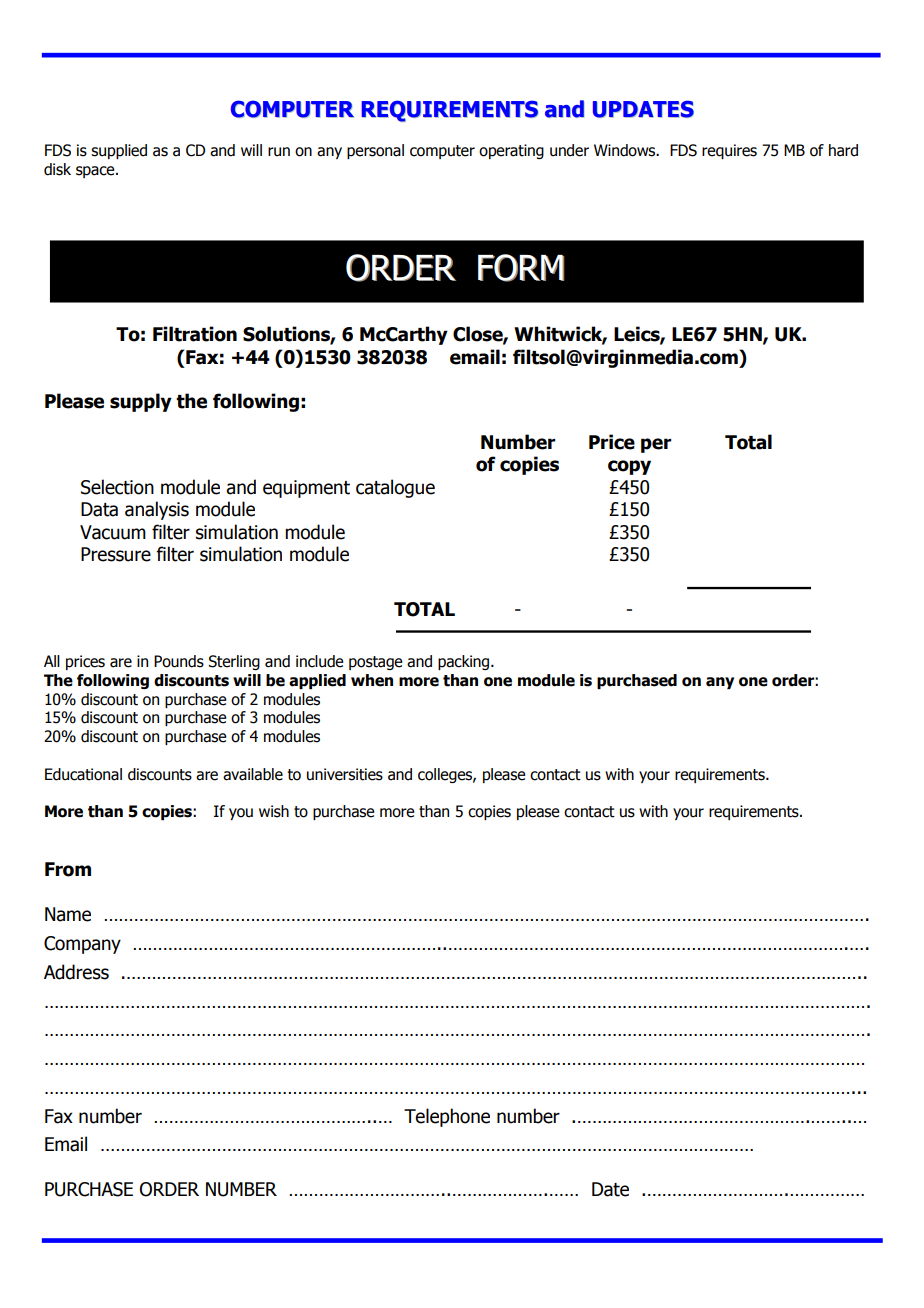  Describe the element at coordinates (629, 467) in the screenshot. I see `copy` at that location.
